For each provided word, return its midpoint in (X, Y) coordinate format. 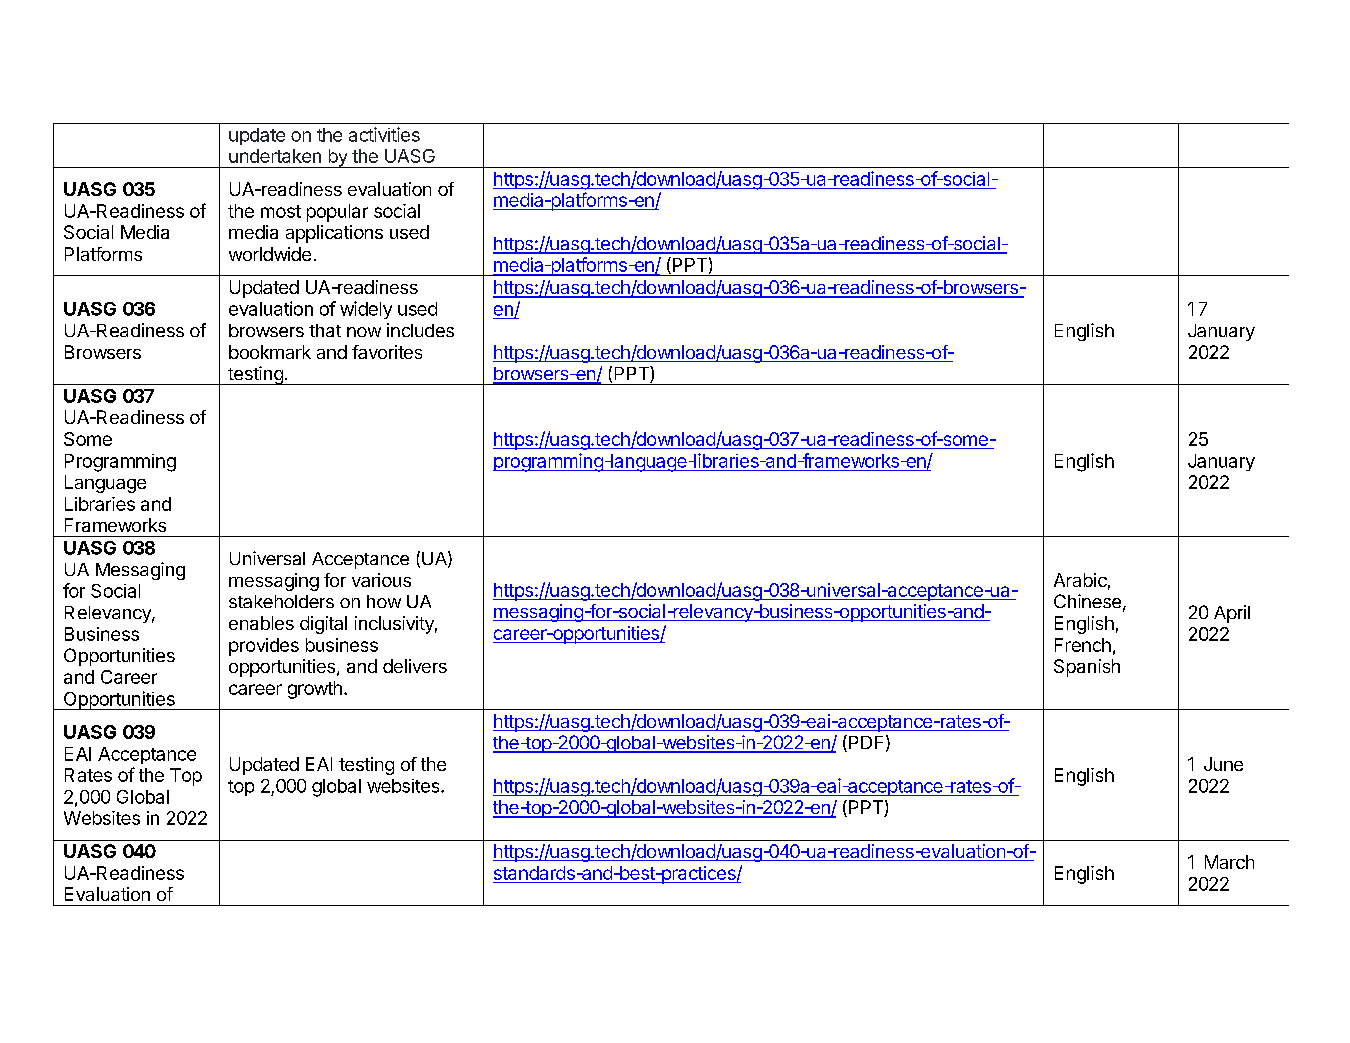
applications (334, 234)
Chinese (1087, 601)
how (384, 601)
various (381, 580)
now (364, 332)
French (1083, 645)
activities (384, 134)
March (1229, 862)
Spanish (1087, 668)
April (1232, 614)
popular (337, 213)
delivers (415, 666)
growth (315, 690)
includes (420, 330)
